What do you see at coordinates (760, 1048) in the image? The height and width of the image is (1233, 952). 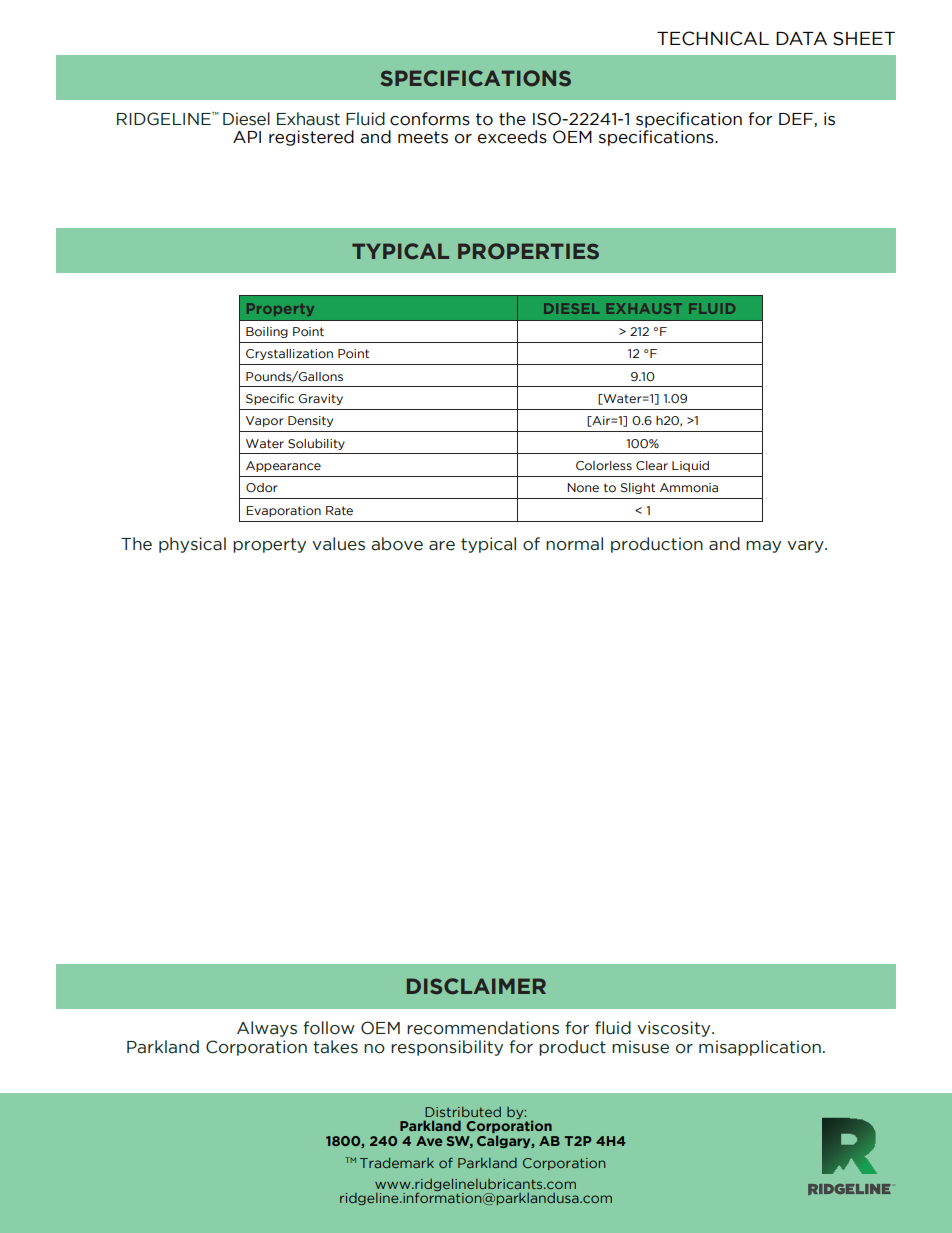 I see `misapplication` at bounding box center [760, 1048].
